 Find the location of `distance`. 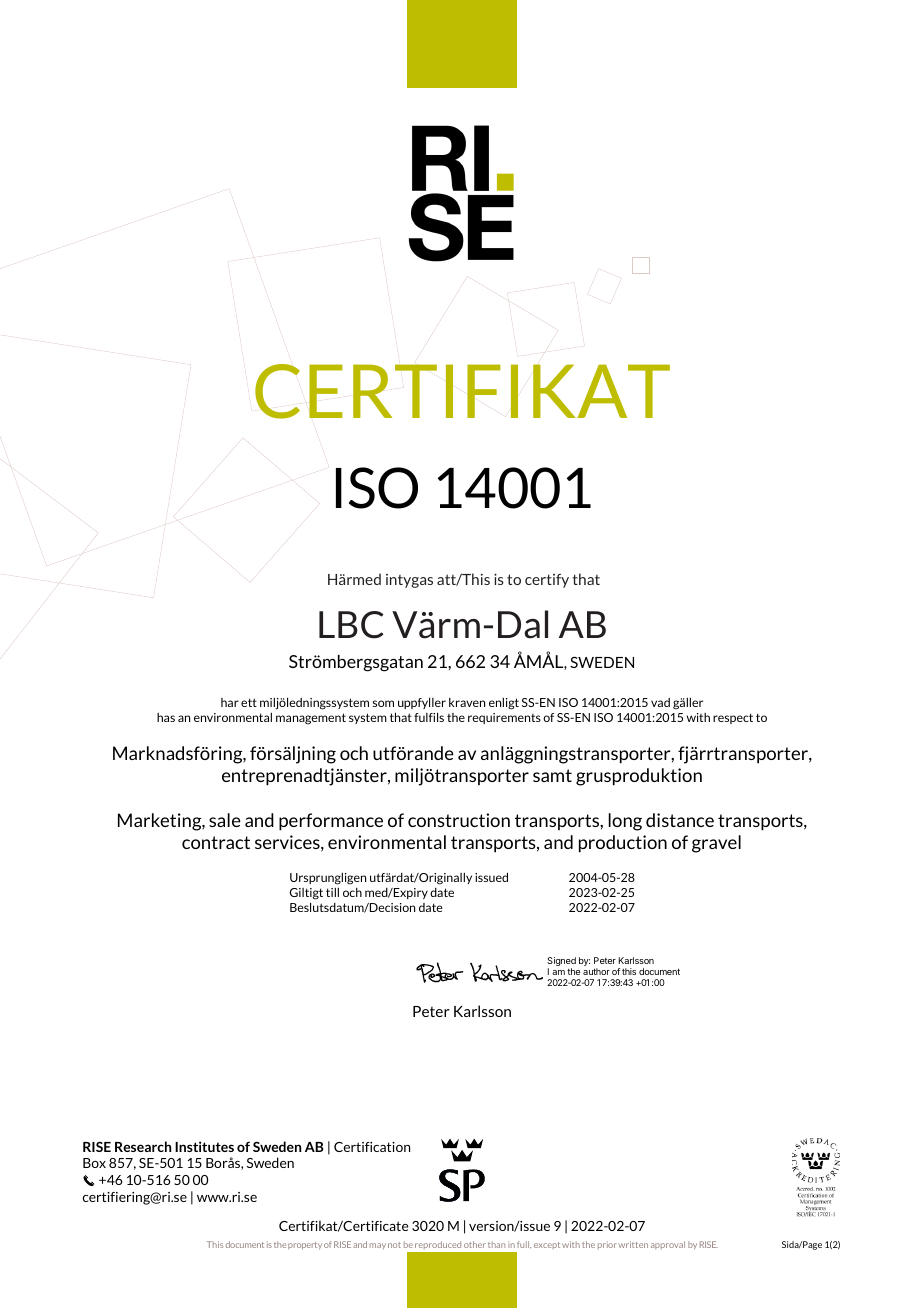

distance is located at coordinates (680, 820).
